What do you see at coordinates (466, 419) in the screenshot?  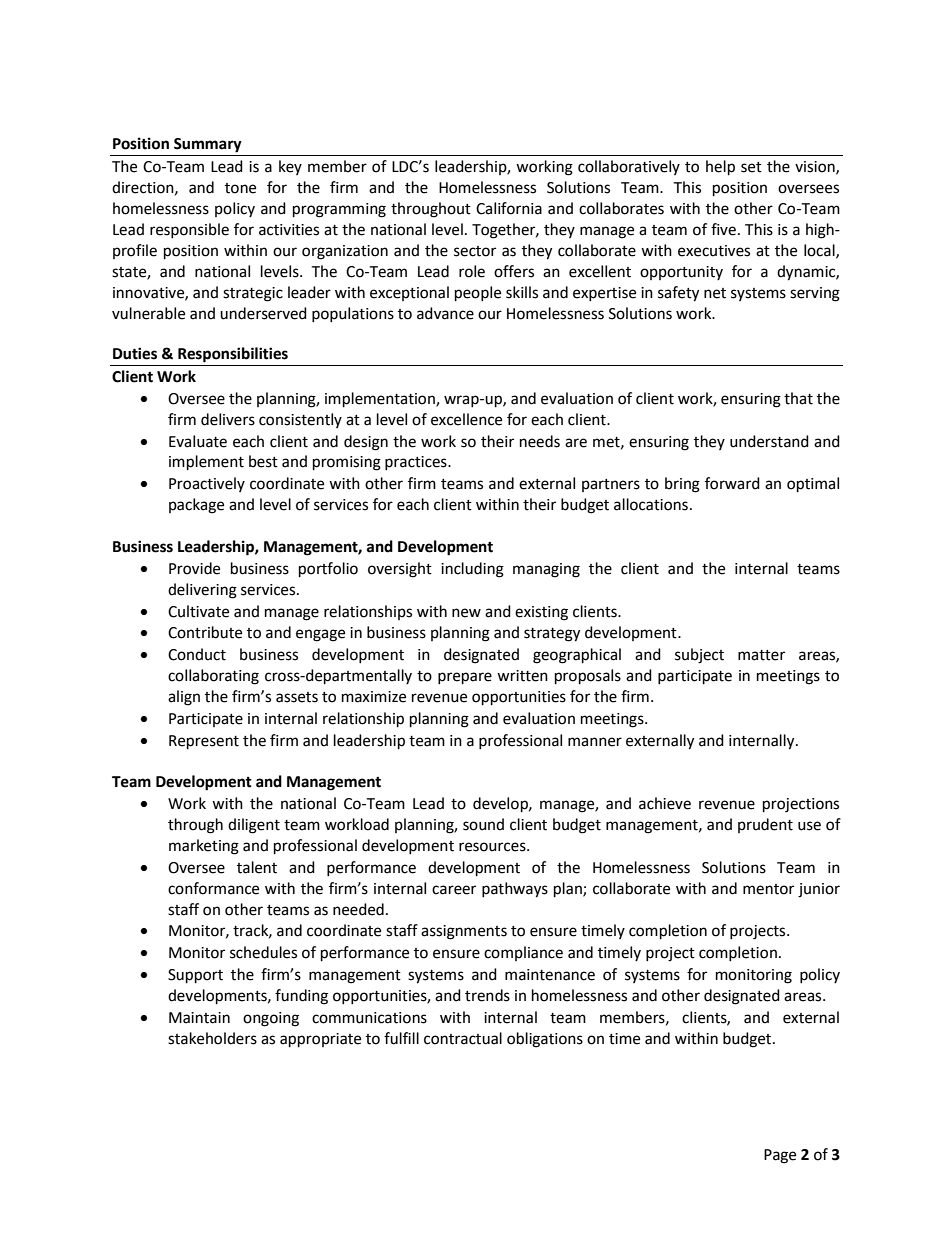 I see `excellence` at bounding box center [466, 419].
